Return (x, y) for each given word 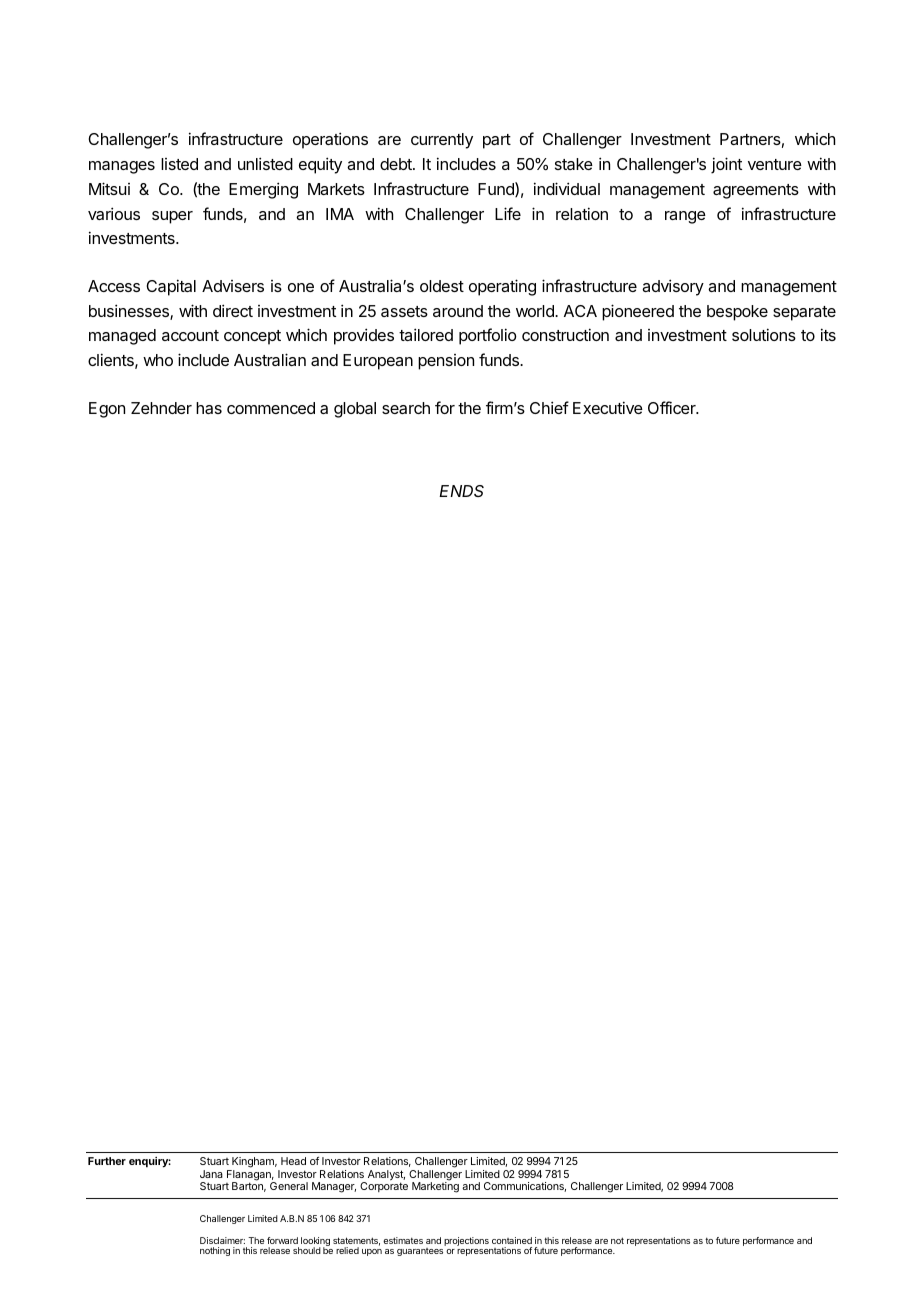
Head (293, 1161)
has (209, 408)
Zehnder (161, 408)
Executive (608, 407)
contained (512, 1240)
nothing (215, 1251)
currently (442, 141)
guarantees (420, 1252)
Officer (673, 407)
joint (726, 165)
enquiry (150, 1162)
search (406, 408)
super (172, 217)
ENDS (461, 491)
